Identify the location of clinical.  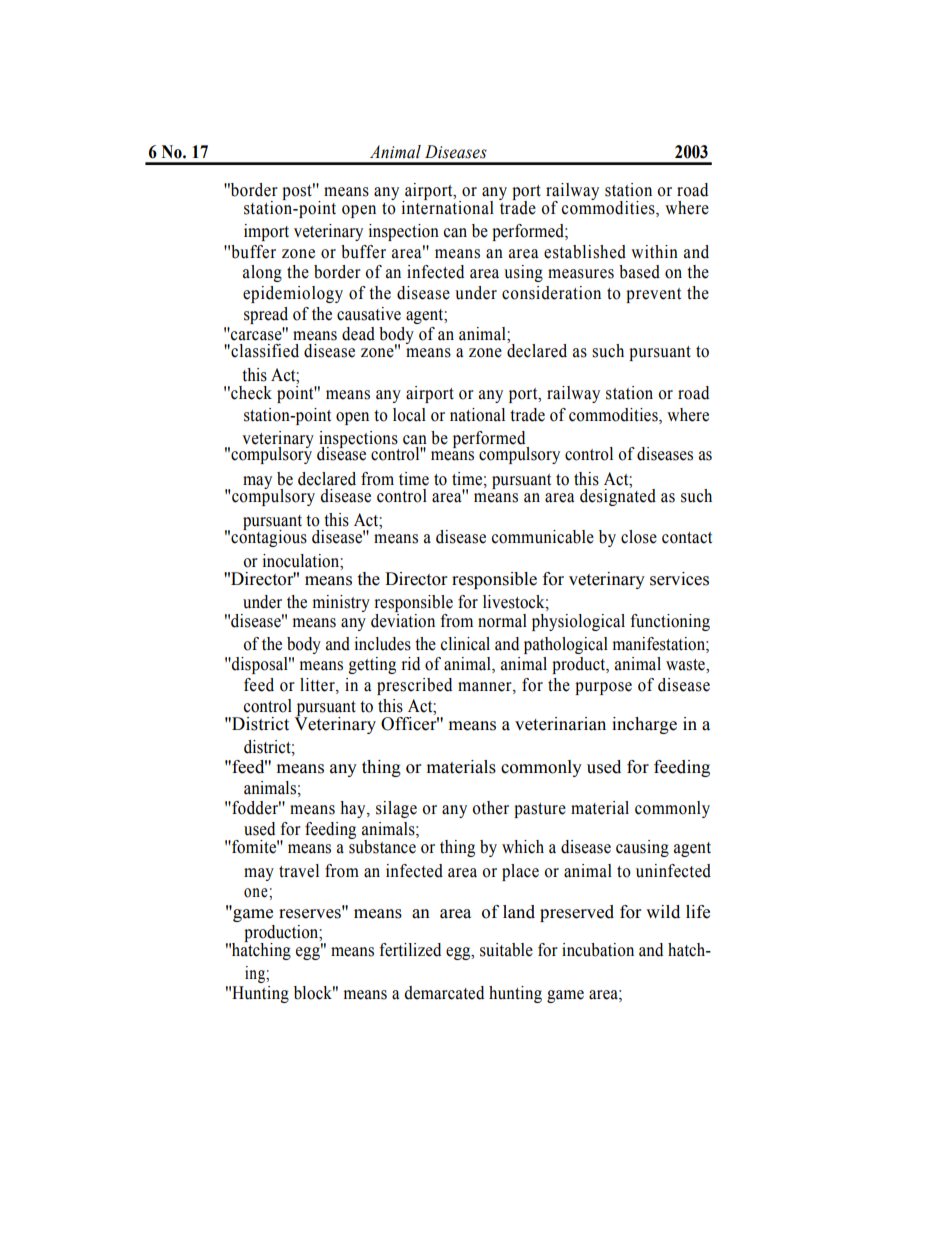
(465, 644).
